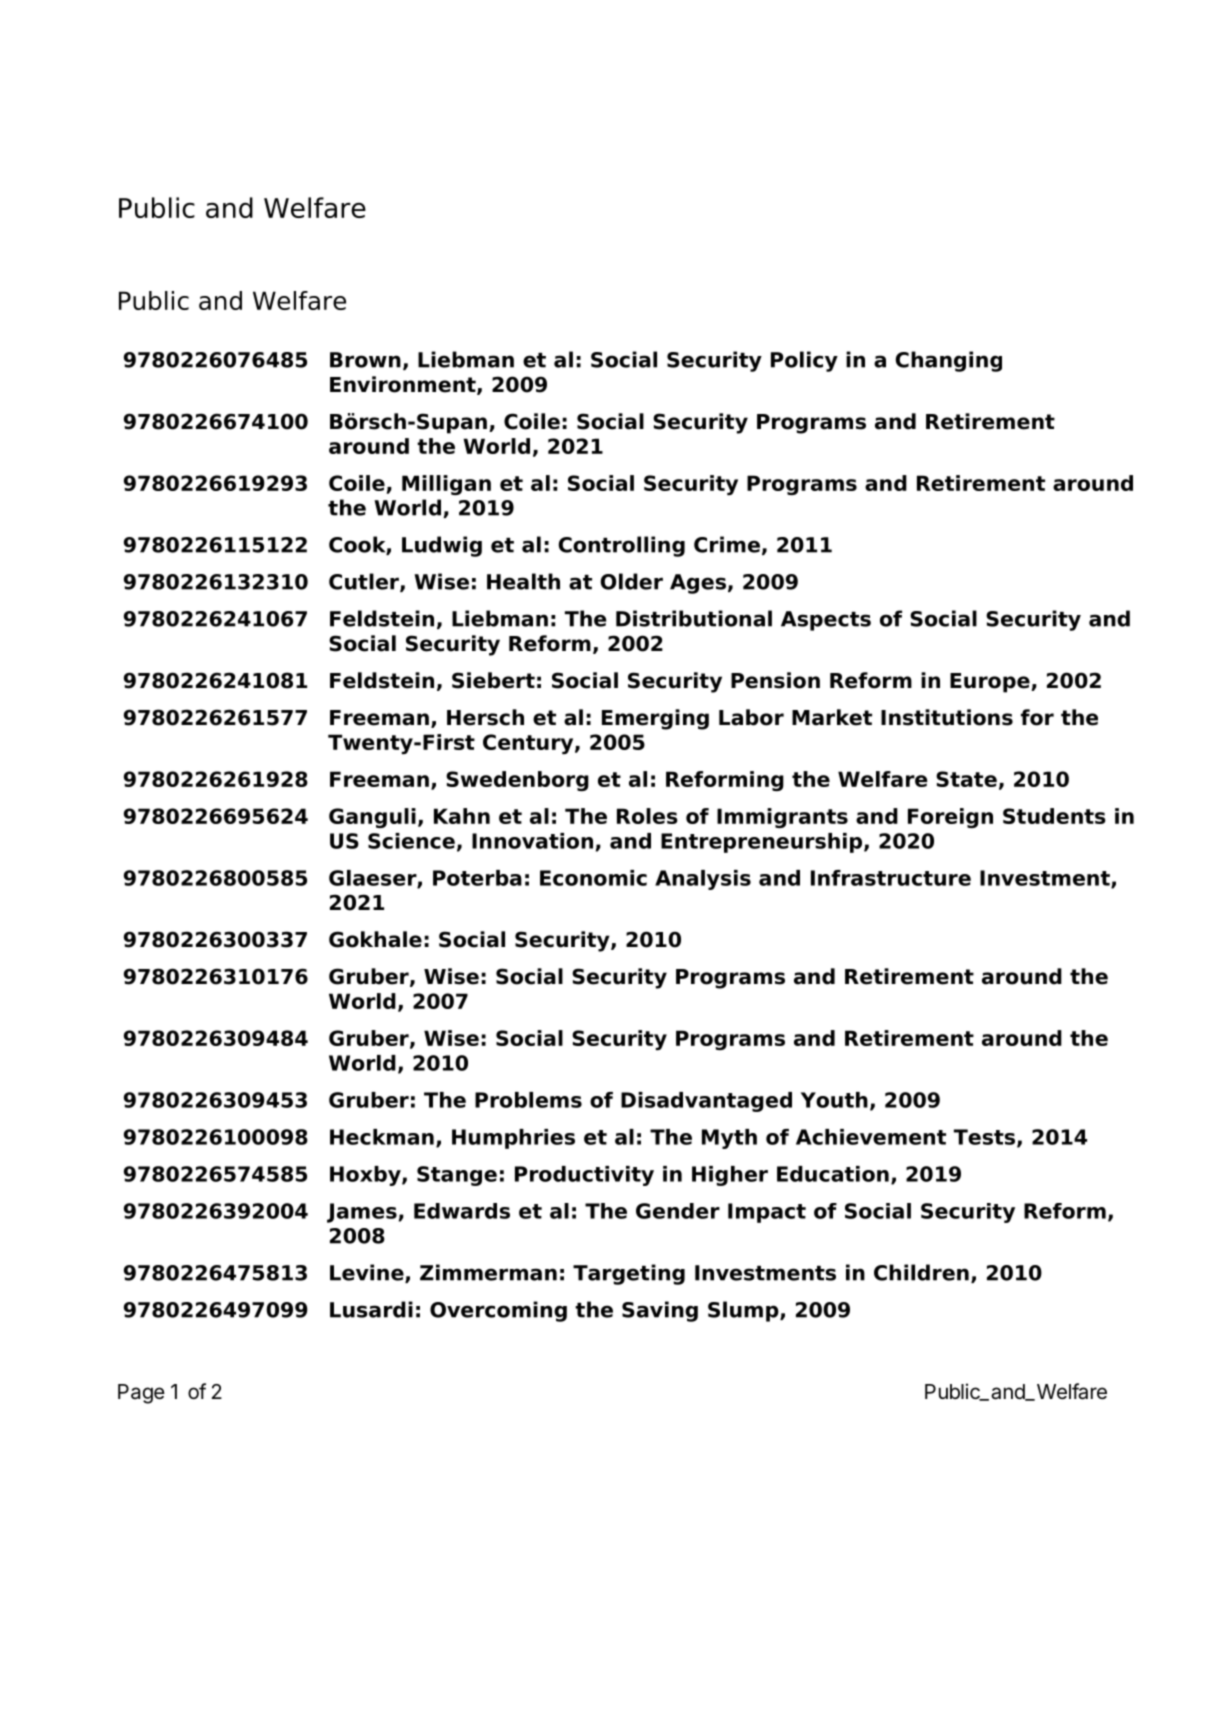 This screenshot has width=1224, height=1731. What do you see at coordinates (528, 1100) in the screenshot?
I see `Problems` at bounding box center [528, 1100].
